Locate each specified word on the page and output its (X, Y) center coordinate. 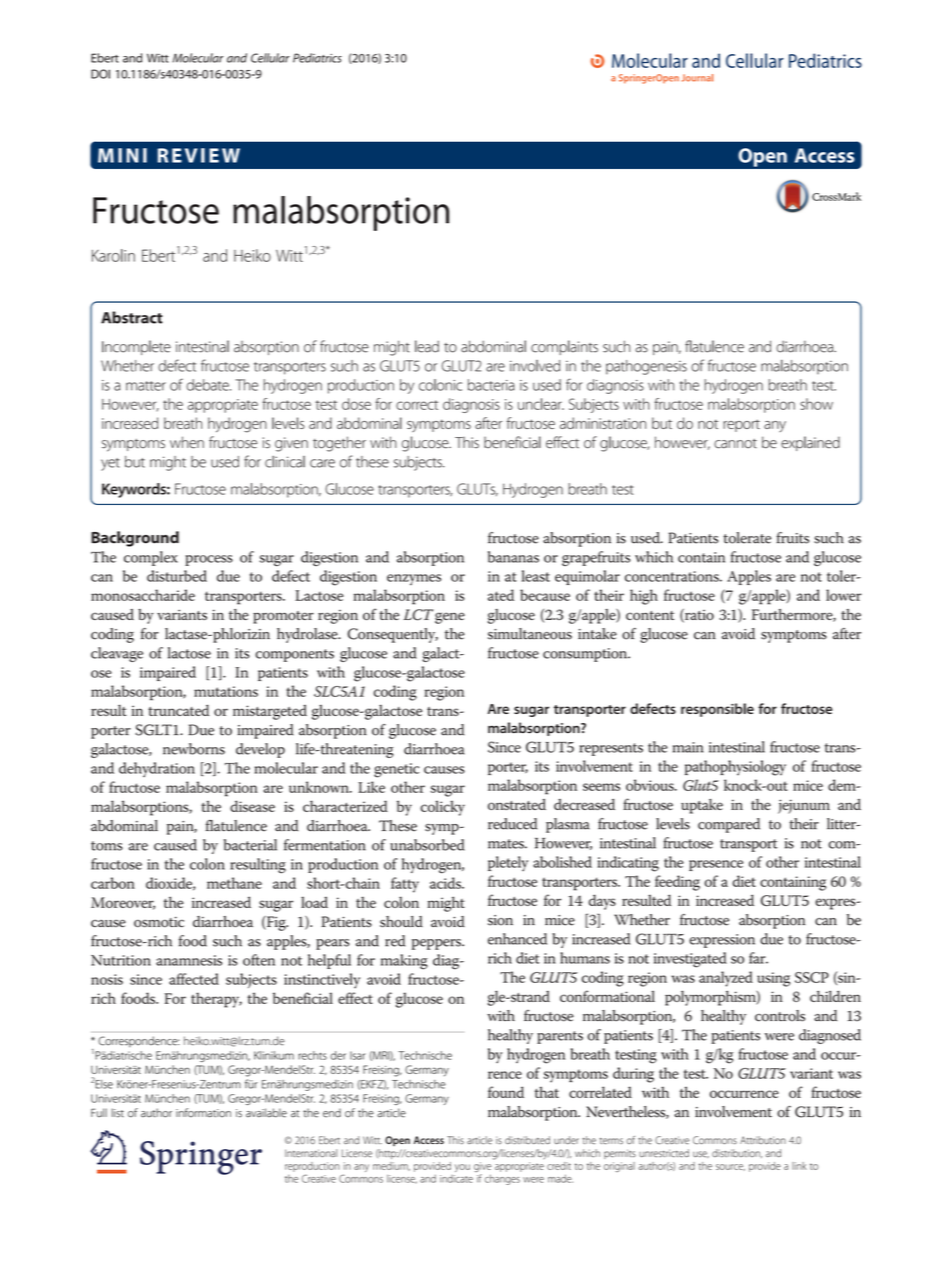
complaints (564, 347)
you (462, 1168)
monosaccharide (143, 595)
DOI (100, 74)
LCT (418, 615)
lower (844, 595)
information (203, 1113)
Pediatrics (317, 58)
